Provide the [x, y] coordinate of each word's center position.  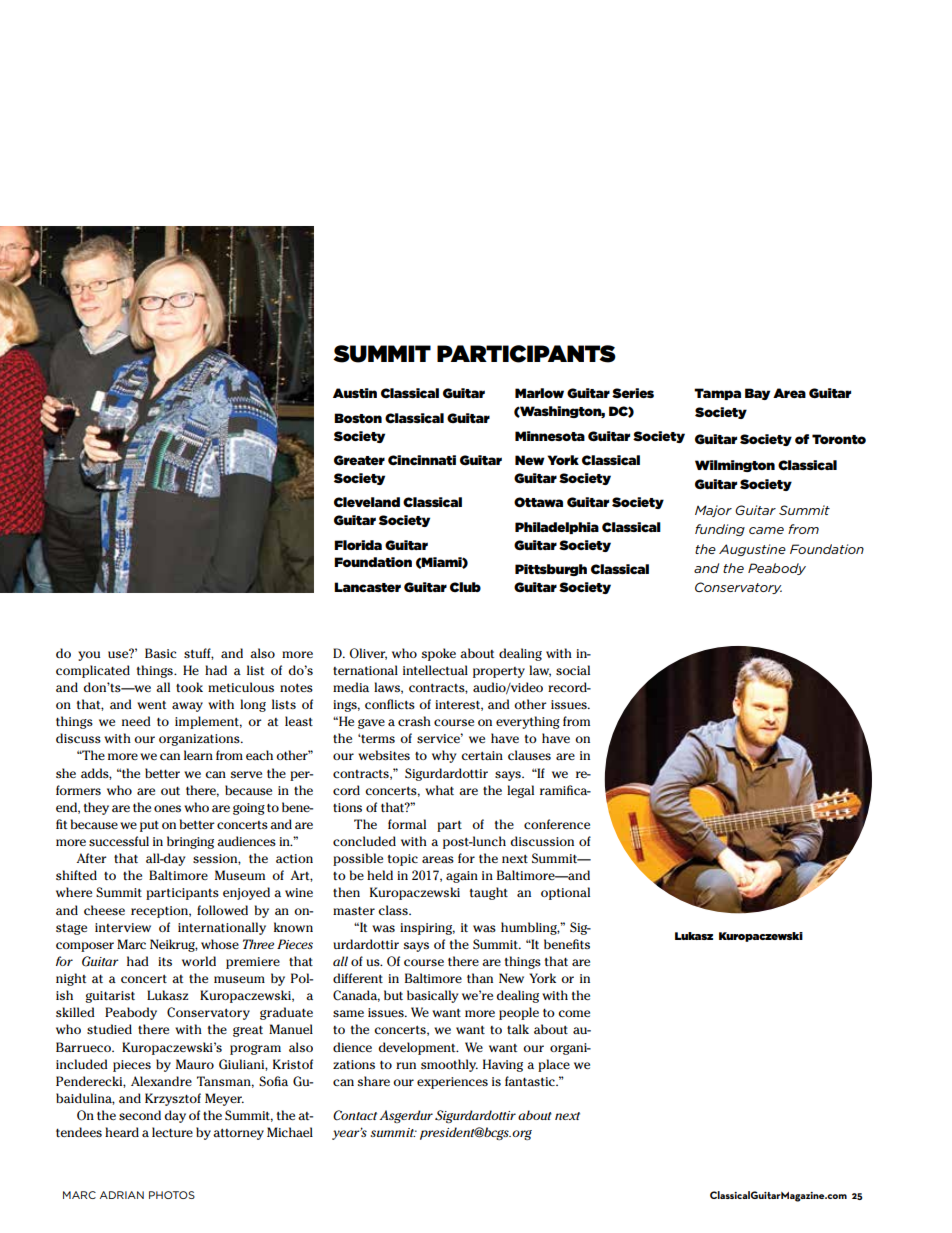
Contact [355, 1115]
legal [520, 791]
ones [167, 808]
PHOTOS [172, 1195]
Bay [757, 394]
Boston [358, 418]
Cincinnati [422, 460]
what [439, 790]
